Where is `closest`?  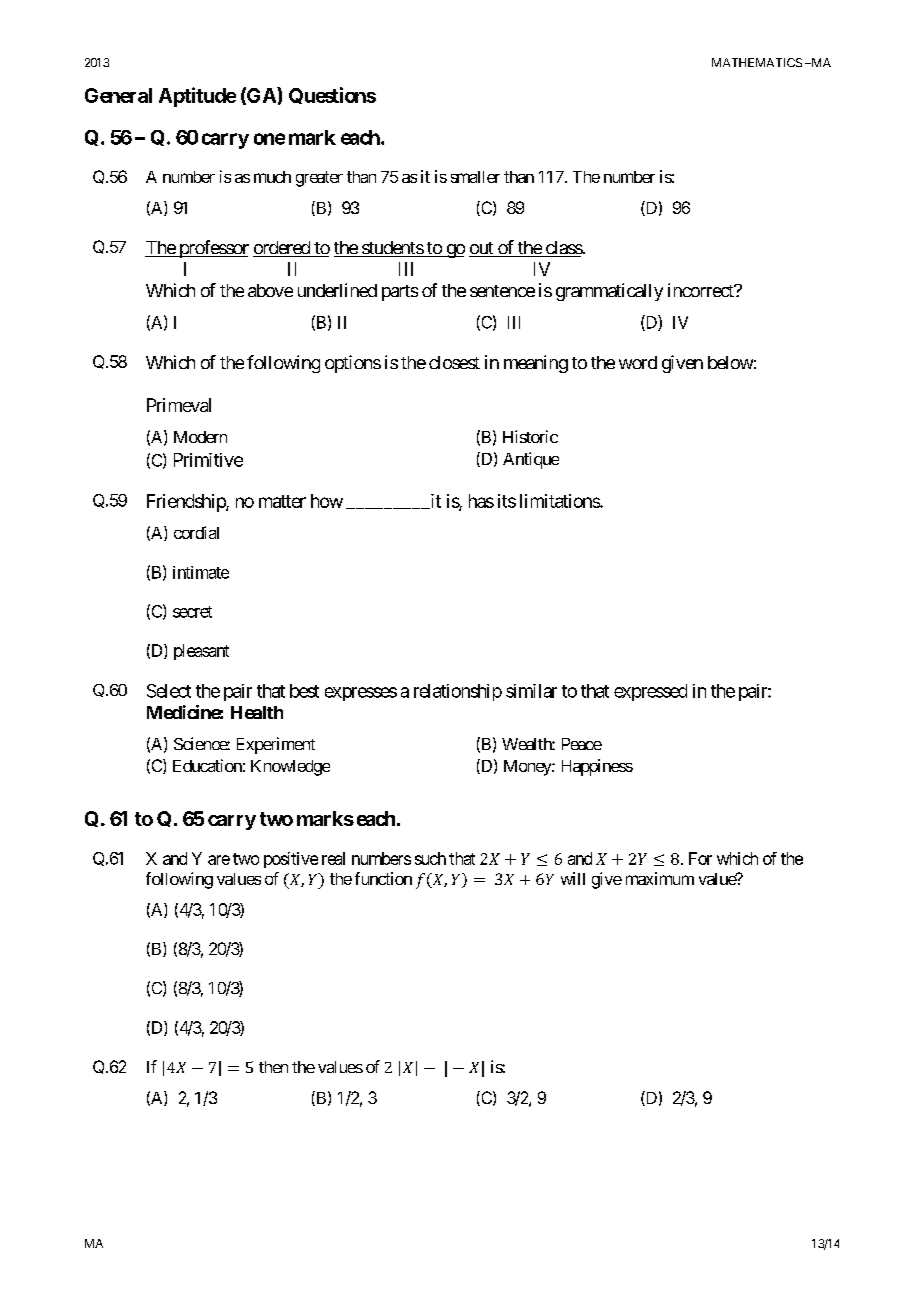
closest is located at coordinates (454, 362).
